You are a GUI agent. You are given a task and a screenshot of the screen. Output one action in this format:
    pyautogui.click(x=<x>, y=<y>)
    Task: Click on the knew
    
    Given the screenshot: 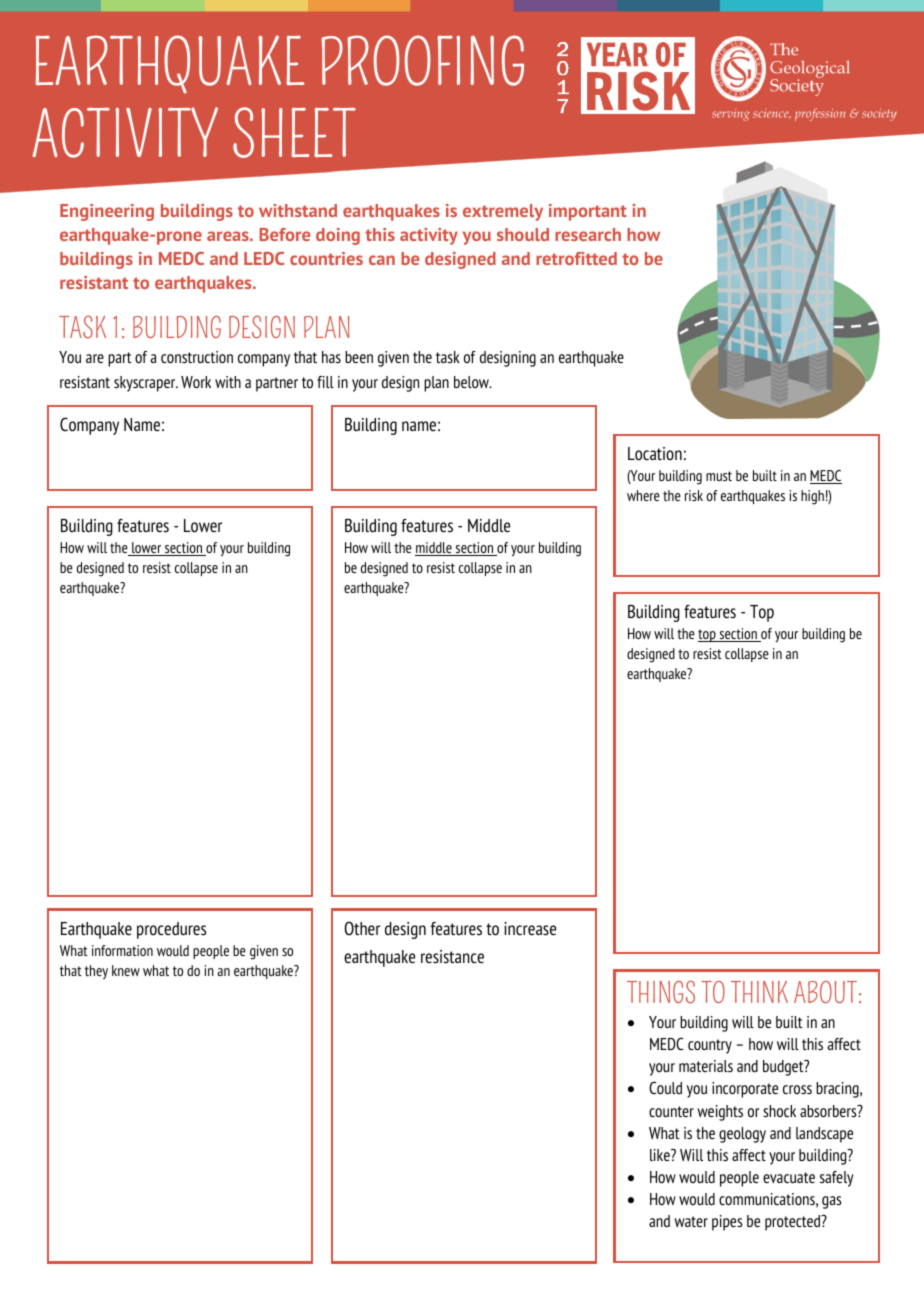 What is the action you would take?
    pyautogui.click(x=126, y=970)
